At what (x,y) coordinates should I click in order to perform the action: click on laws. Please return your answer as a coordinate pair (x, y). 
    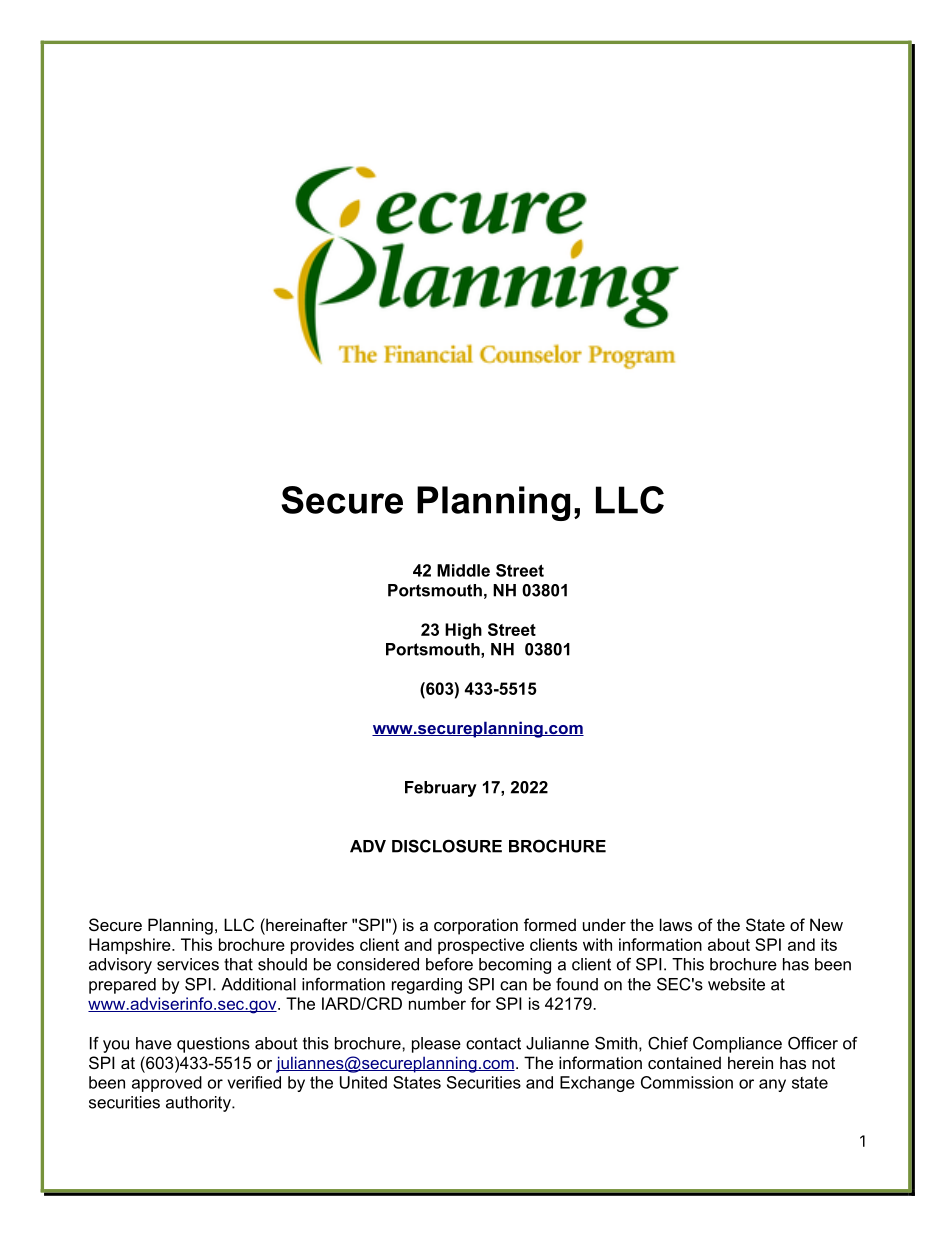
    Looking at the image, I should click on (676, 924).
